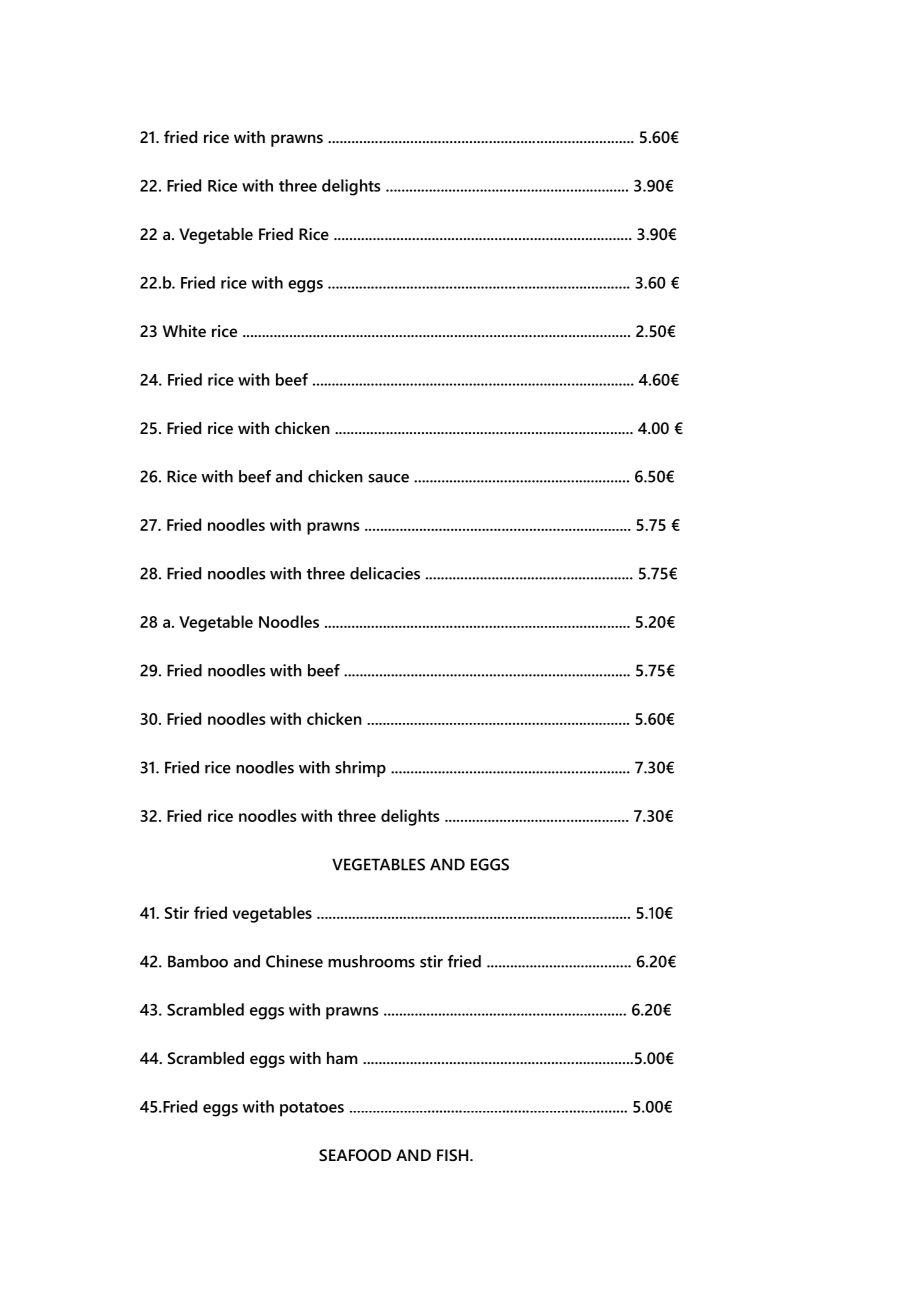 The height and width of the document is (1308, 924). What do you see at coordinates (385, 573) in the document?
I see `delicacies` at bounding box center [385, 573].
